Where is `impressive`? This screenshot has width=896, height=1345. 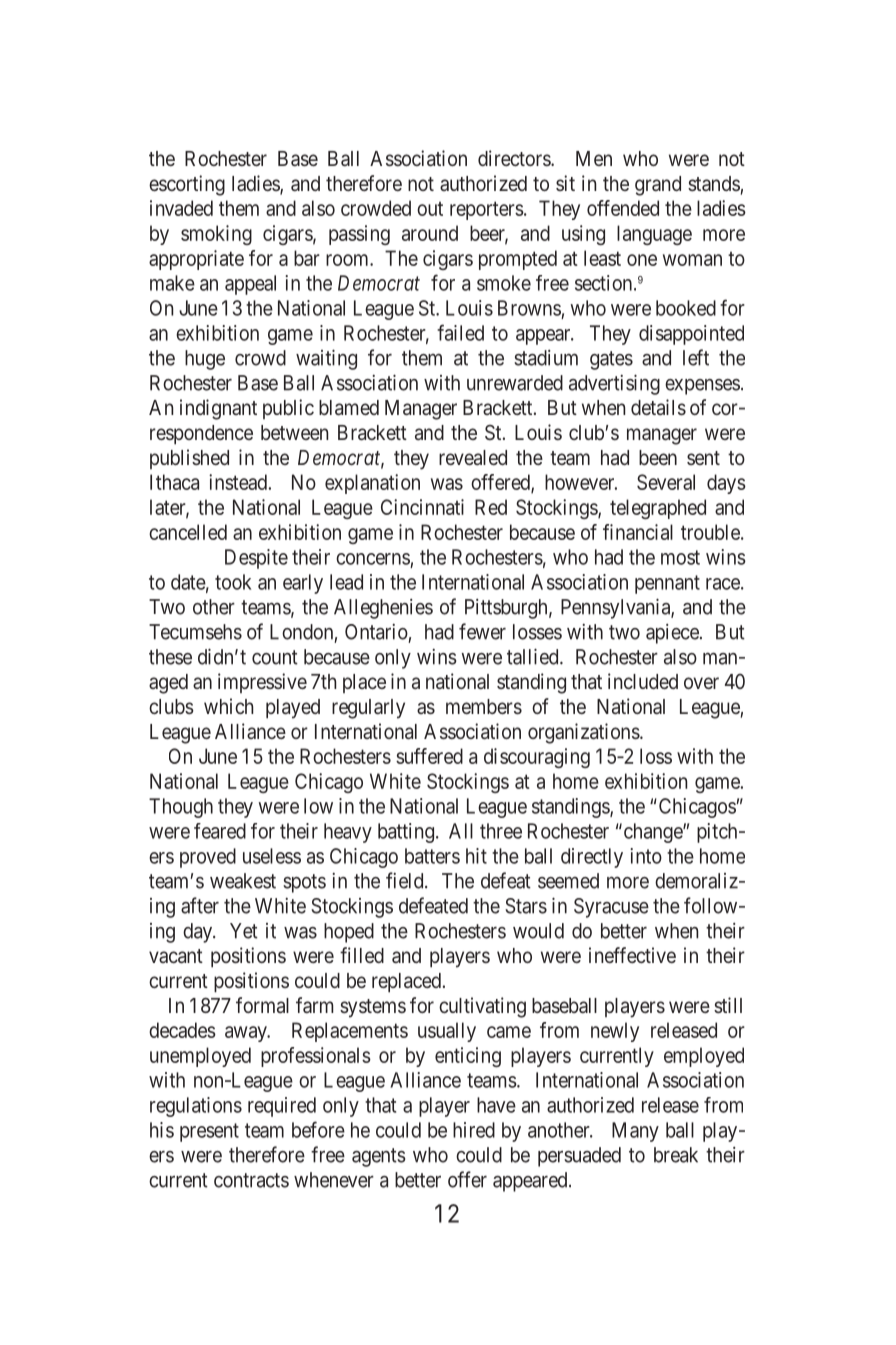
impressive is located at coordinates (262, 683).
